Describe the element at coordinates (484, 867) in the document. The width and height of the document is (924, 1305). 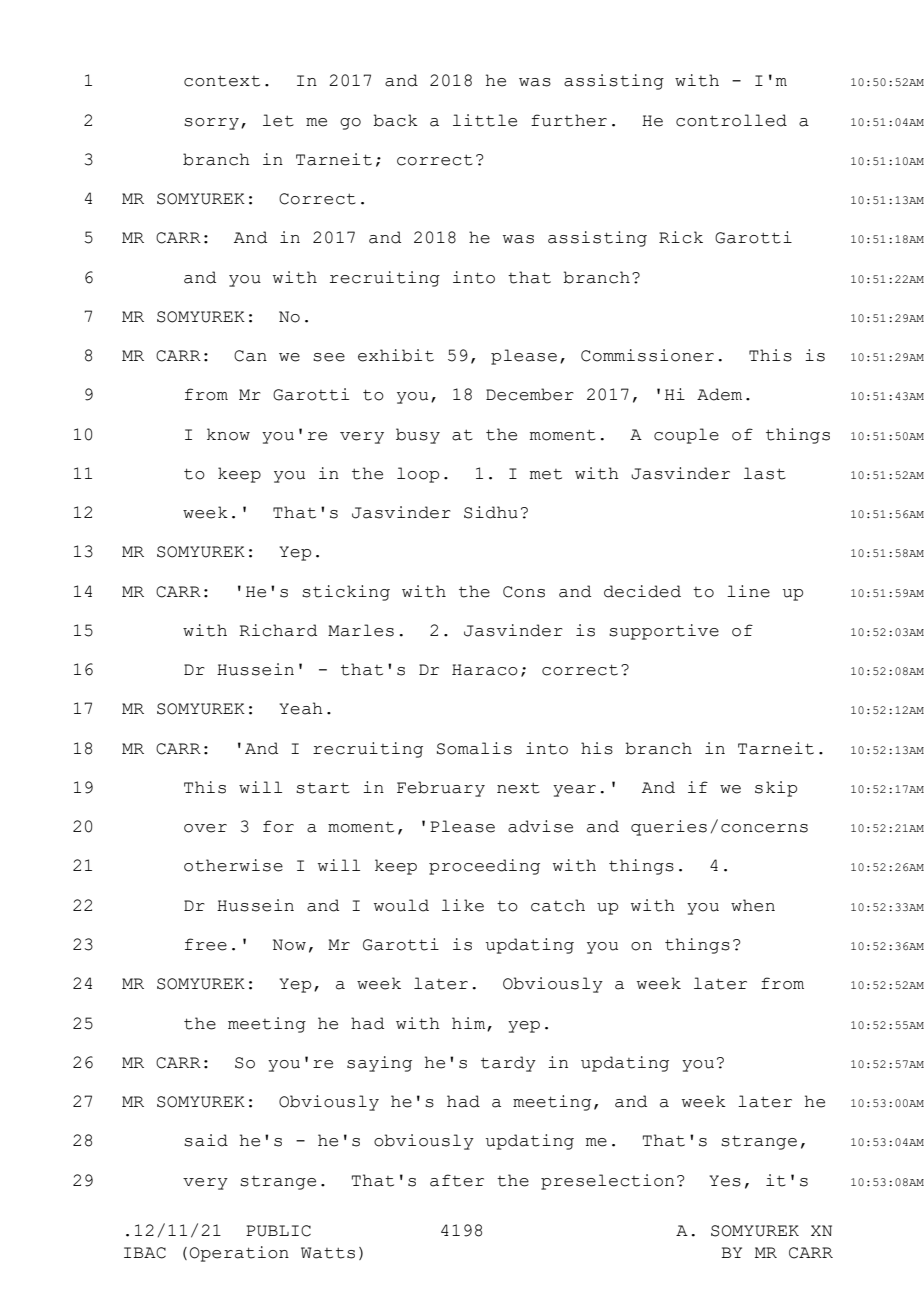
I see `proceeding` at that location.
